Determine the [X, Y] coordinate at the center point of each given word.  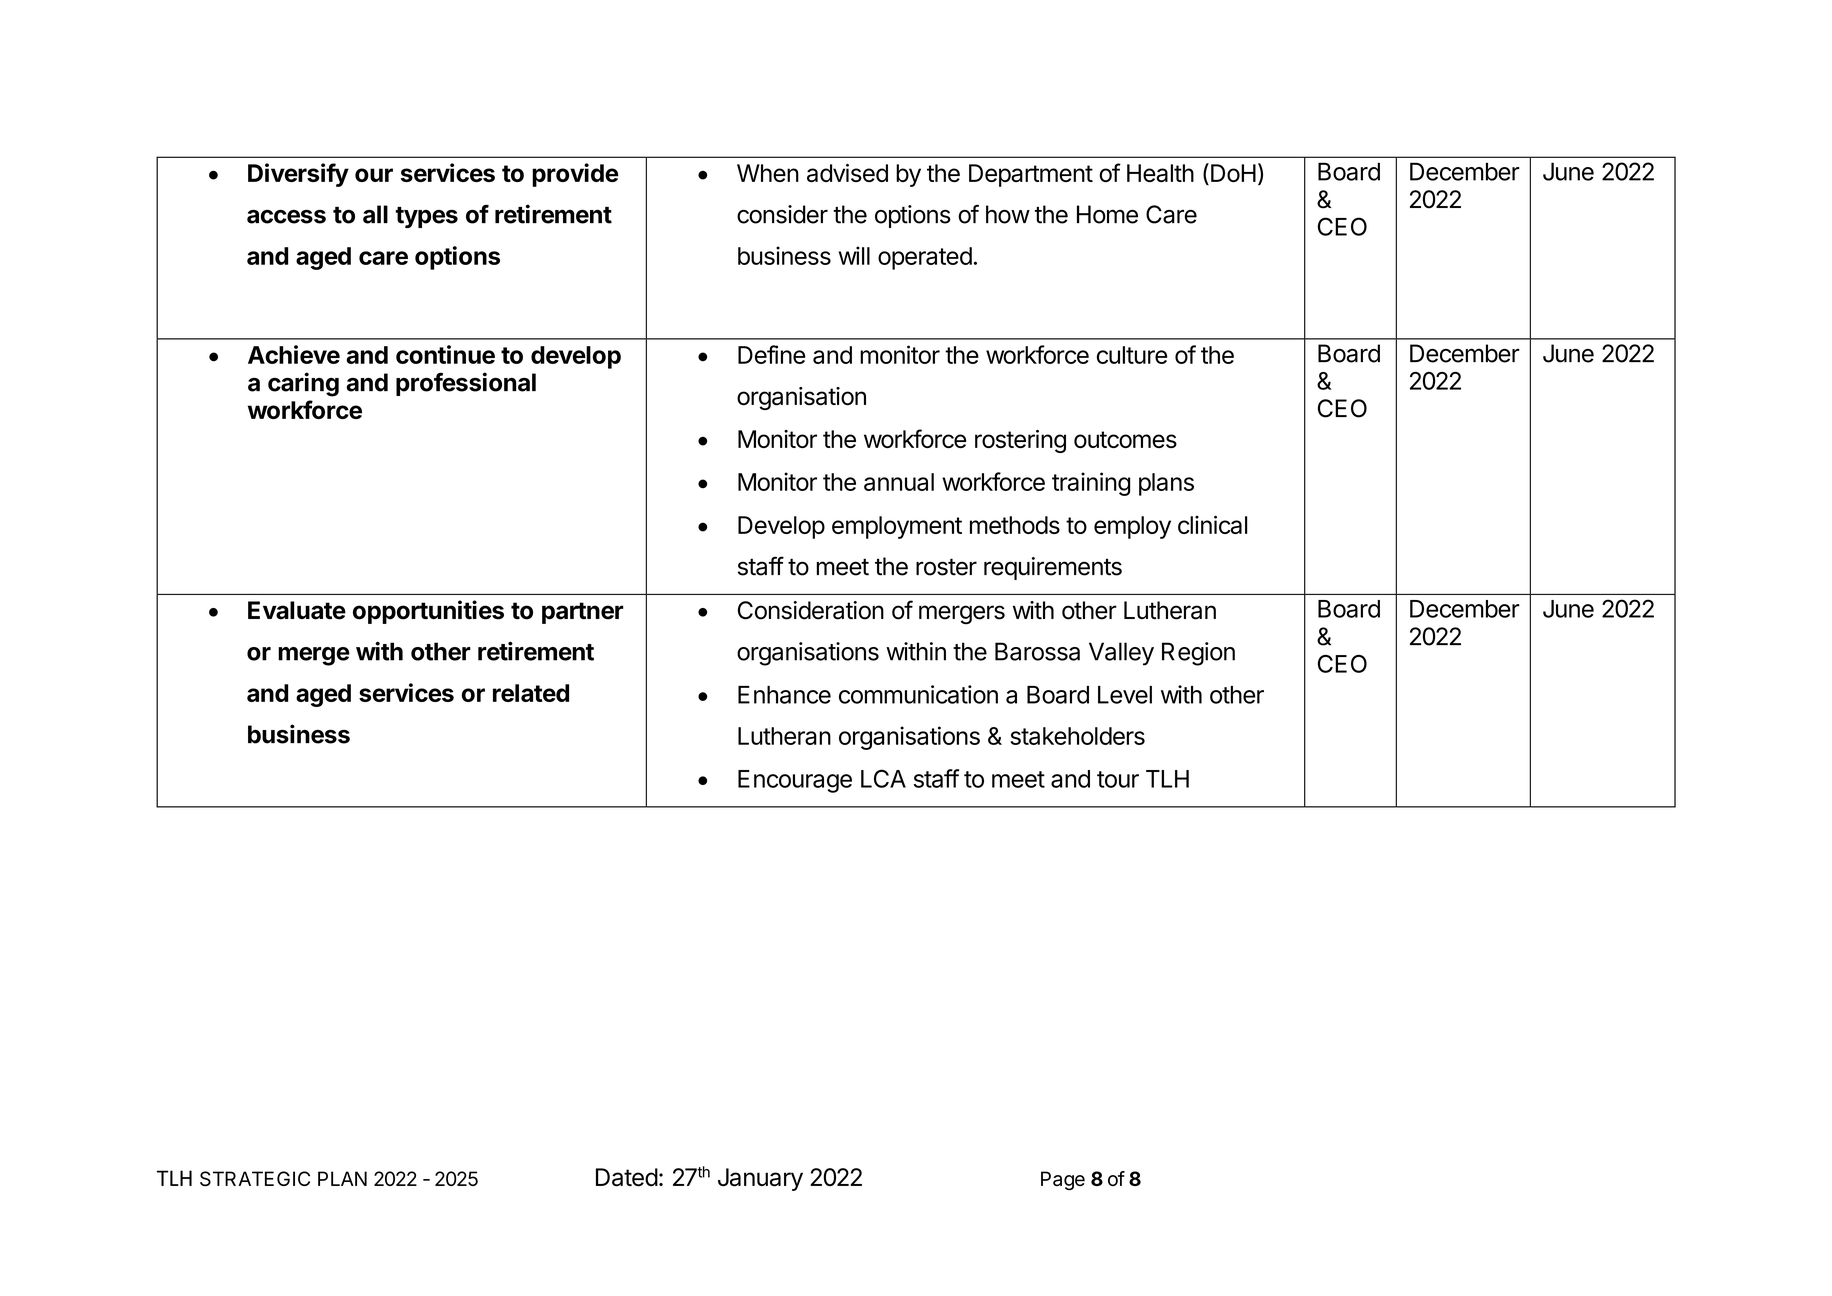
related [531, 693]
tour [1118, 779]
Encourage [795, 781]
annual [899, 482]
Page [1063, 1180]
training [1091, 484]
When [768, 173]
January [760, 1179]
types [427, 217]
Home [1107, 214]
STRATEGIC [255, 1178]
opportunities [428, 612]
